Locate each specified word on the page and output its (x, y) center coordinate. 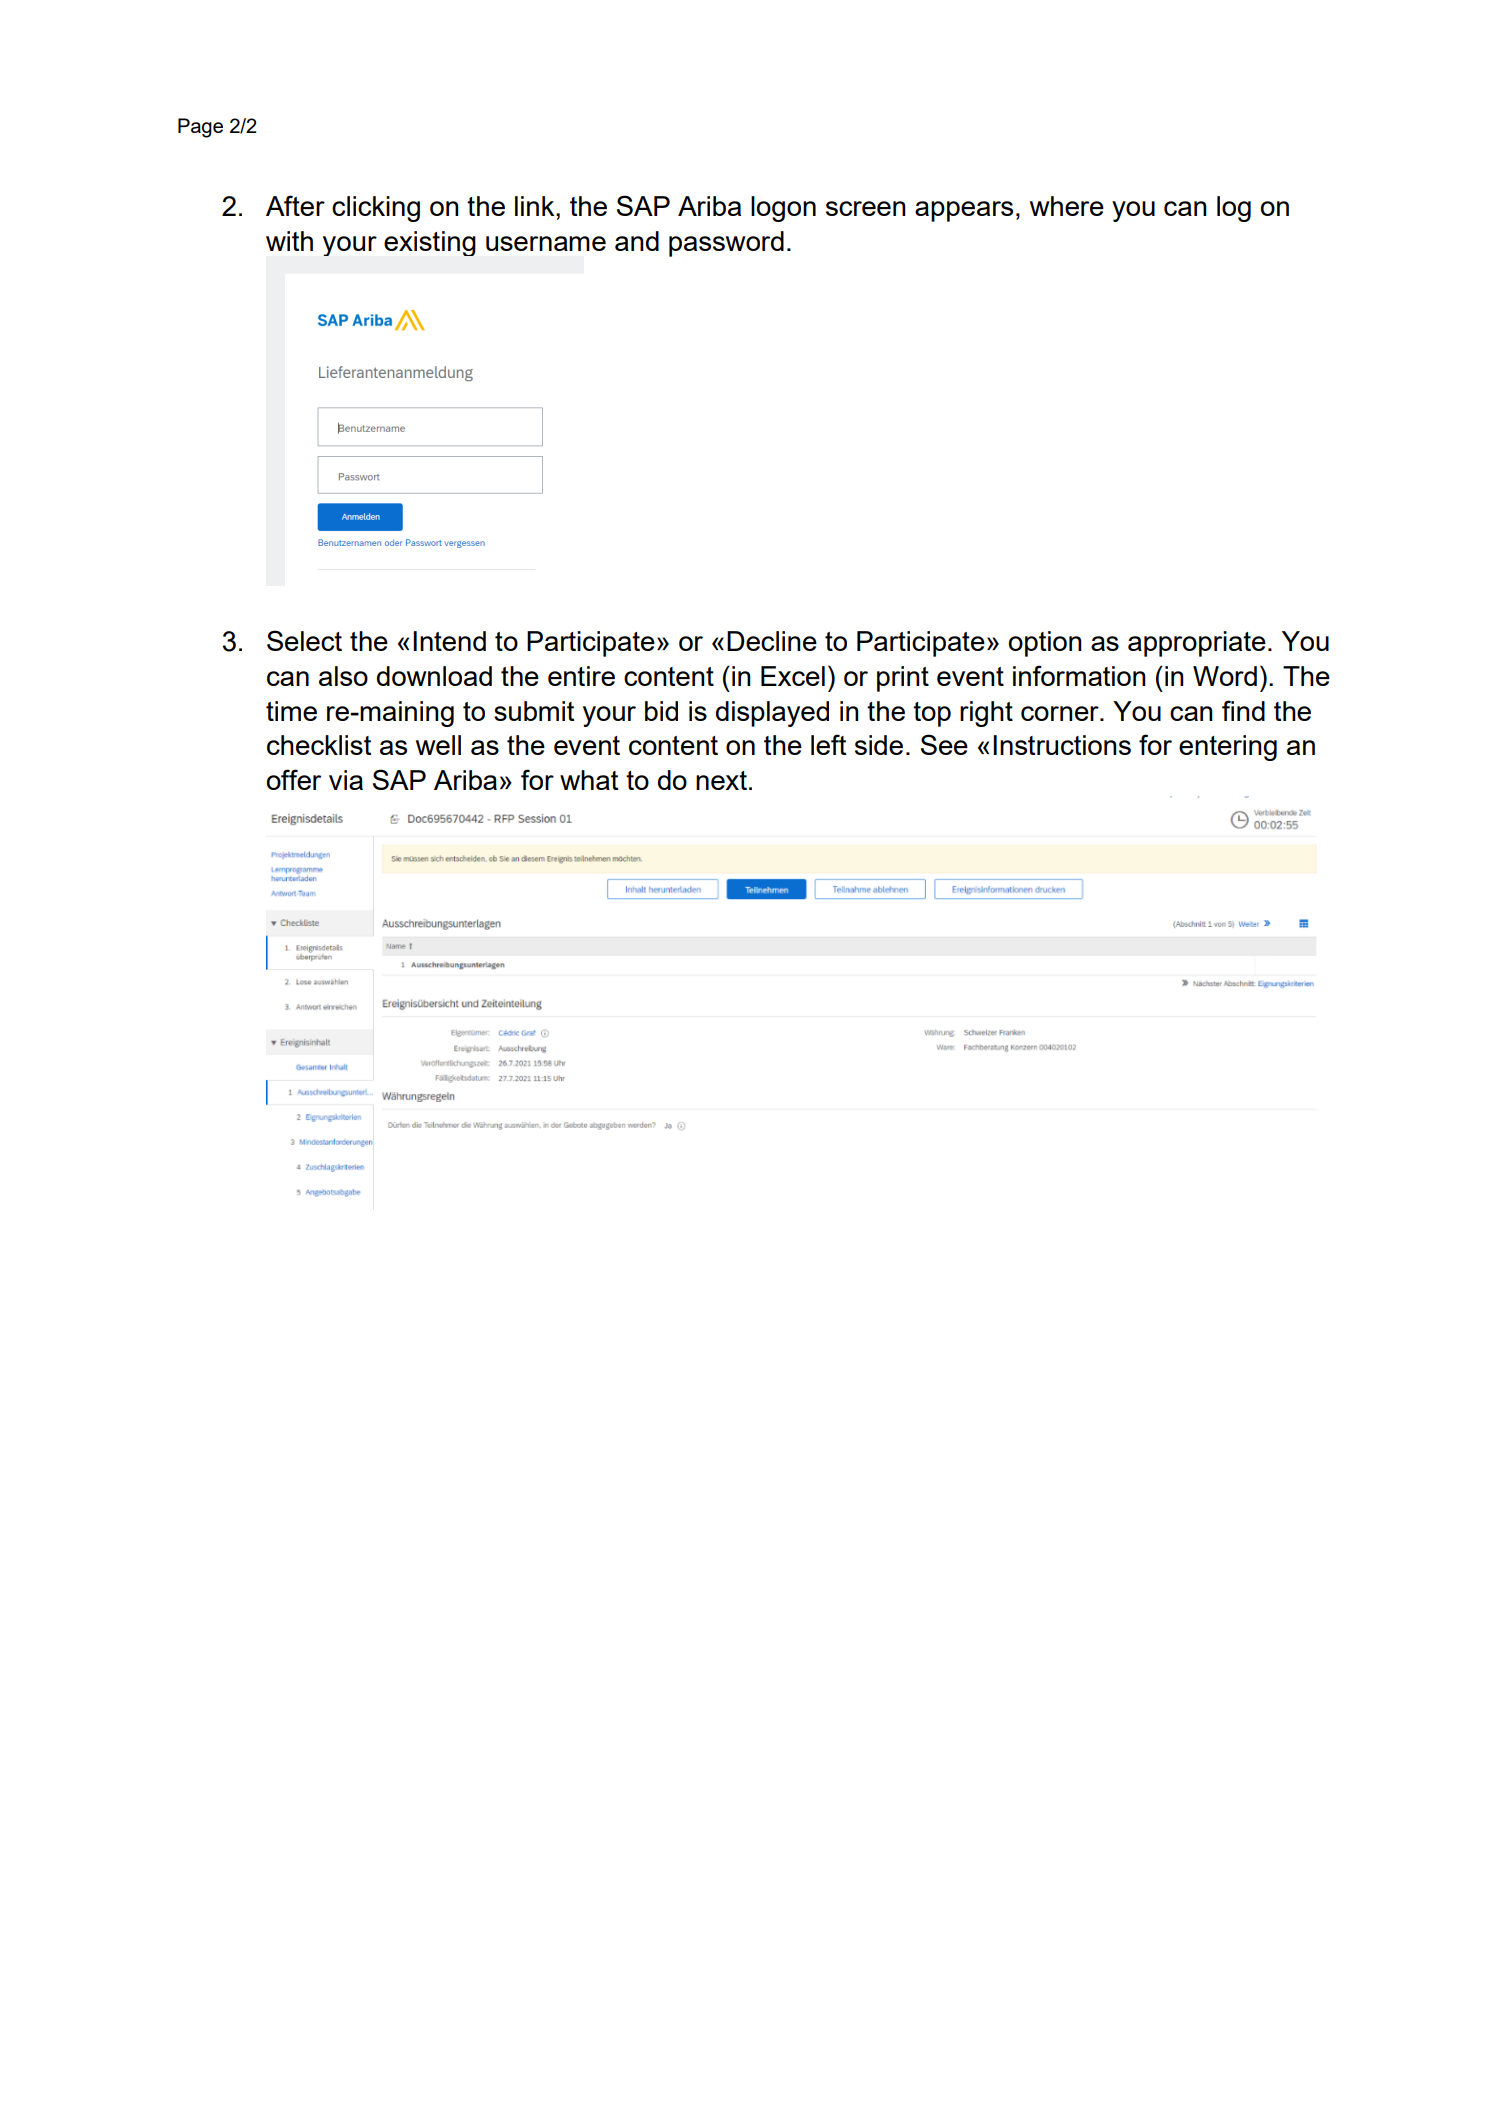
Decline (772, 641)
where (1067, 206)
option (1045, 644)
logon (783, 209)
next (721, 780)
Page (200, 128)
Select (304, 640)
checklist (319, 745)
